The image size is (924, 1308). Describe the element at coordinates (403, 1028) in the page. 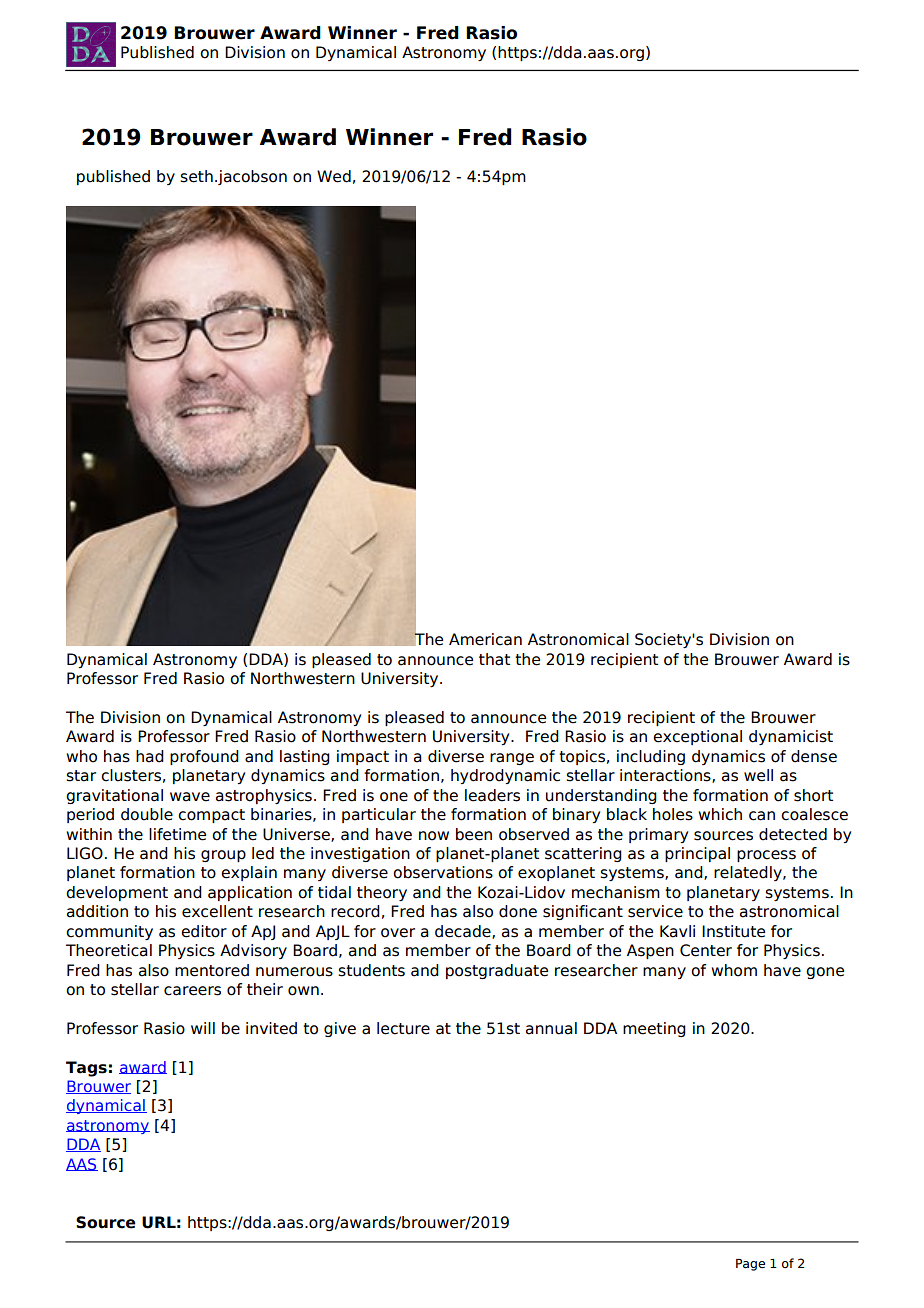

I see `lecture` at that location.
